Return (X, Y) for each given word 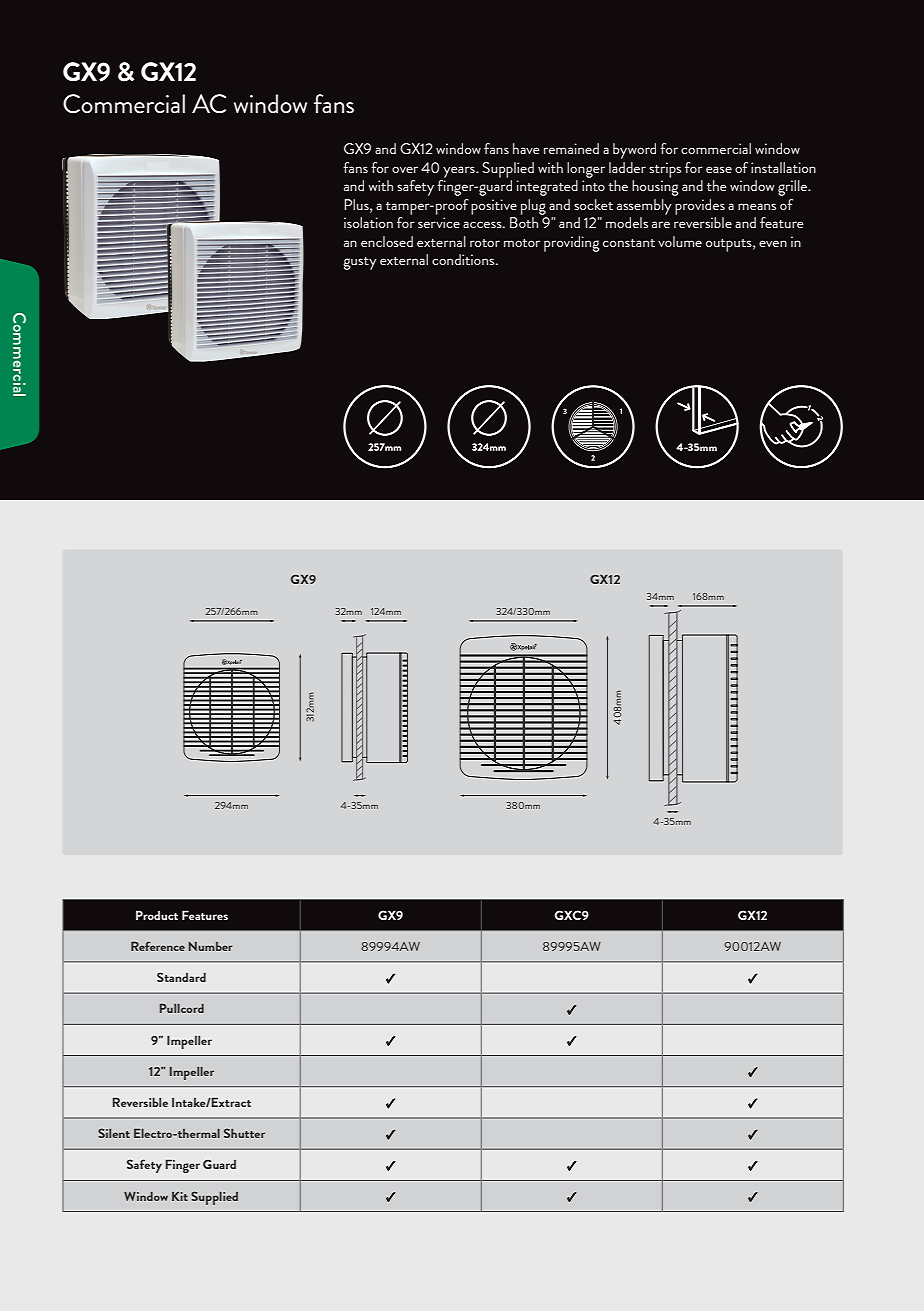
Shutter (244, 1133)
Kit (180, 1196)
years (460, 172)
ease (719, 169)
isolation (368, 222)
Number (211, 946)
